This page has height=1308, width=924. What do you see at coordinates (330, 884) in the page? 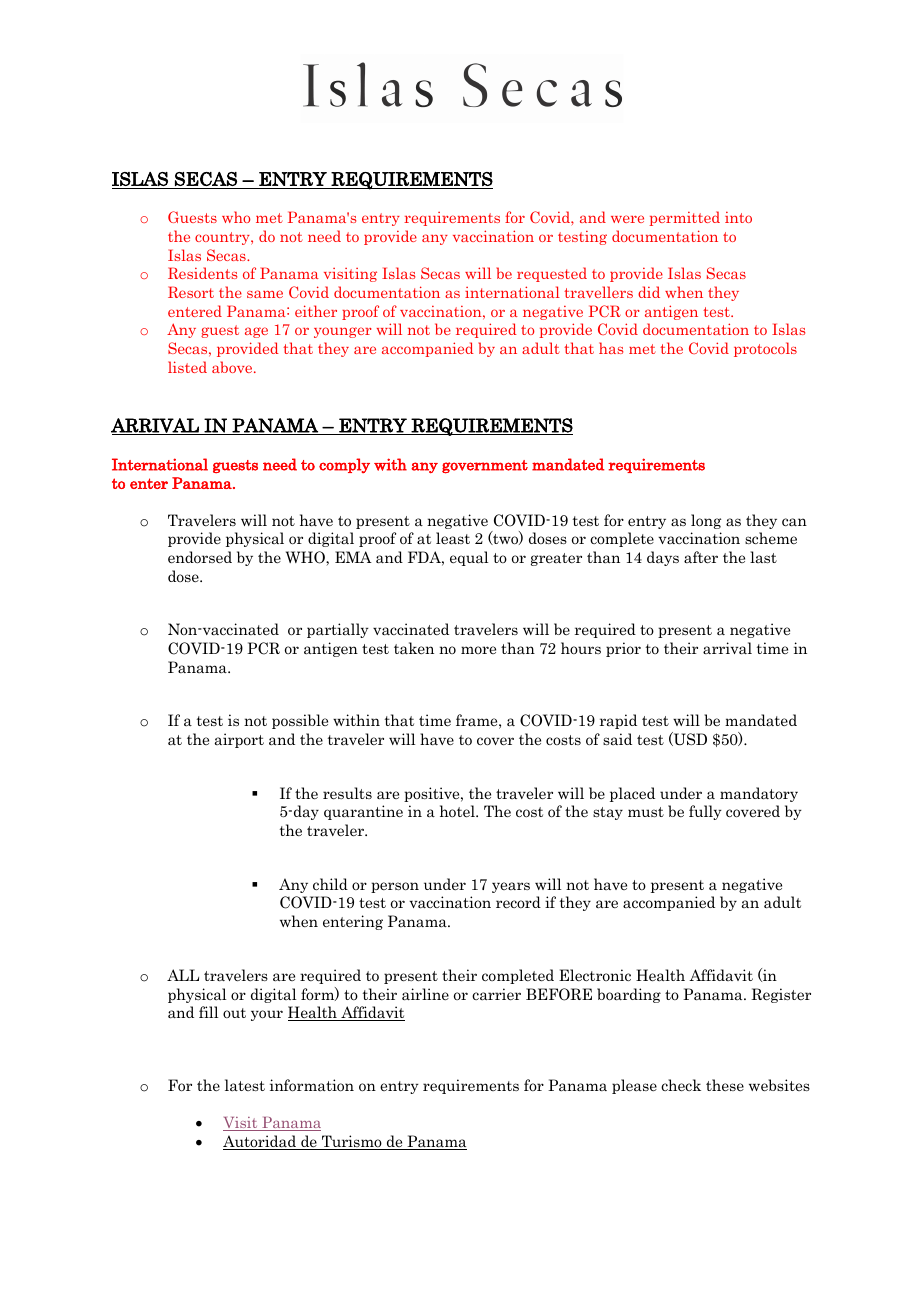
I see `child` at bounding box center [330, 884].
